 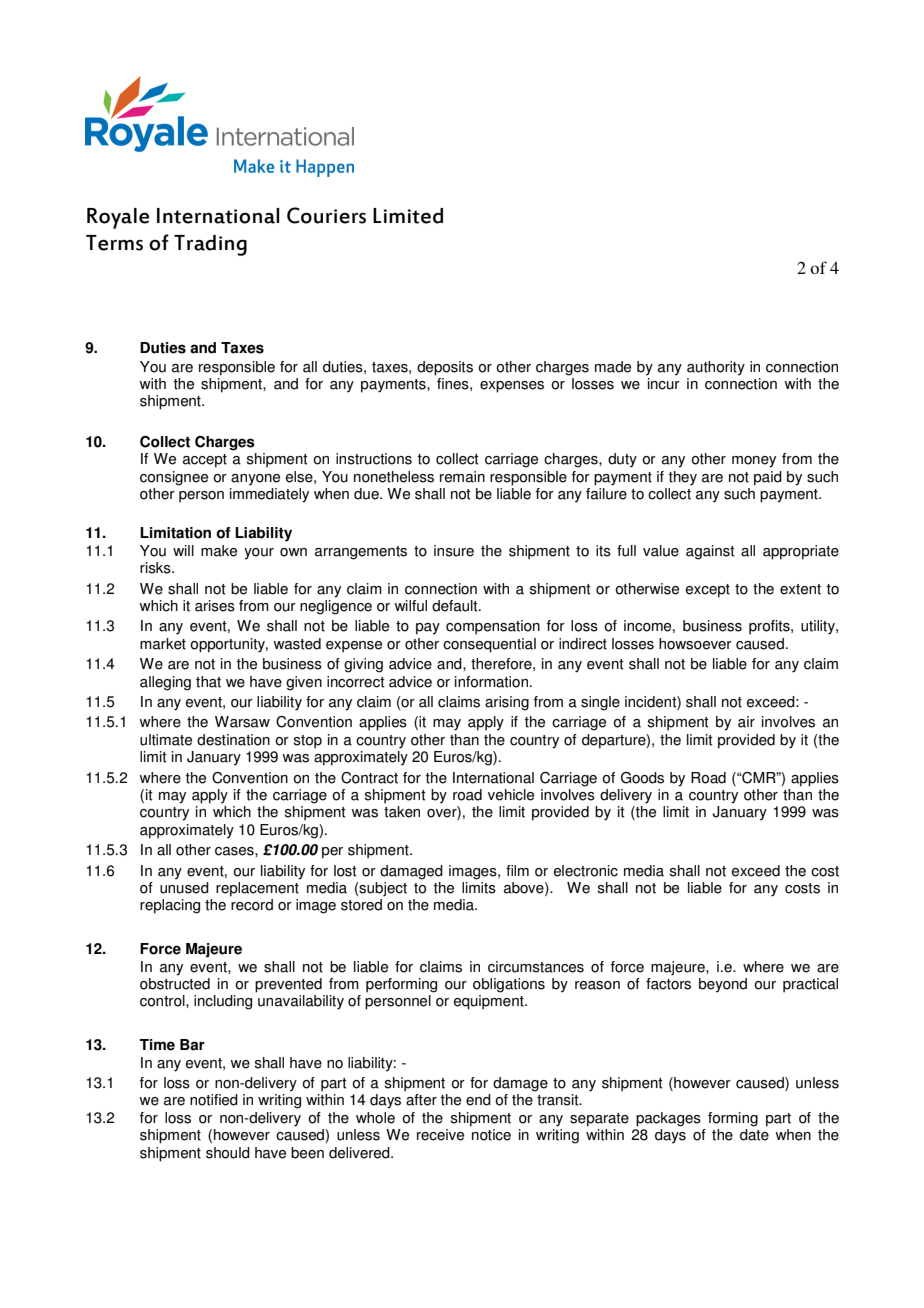 What do you see at coordinates (517, 870) in the screenshot?
I see `film` at bounding box center [517, 870].
